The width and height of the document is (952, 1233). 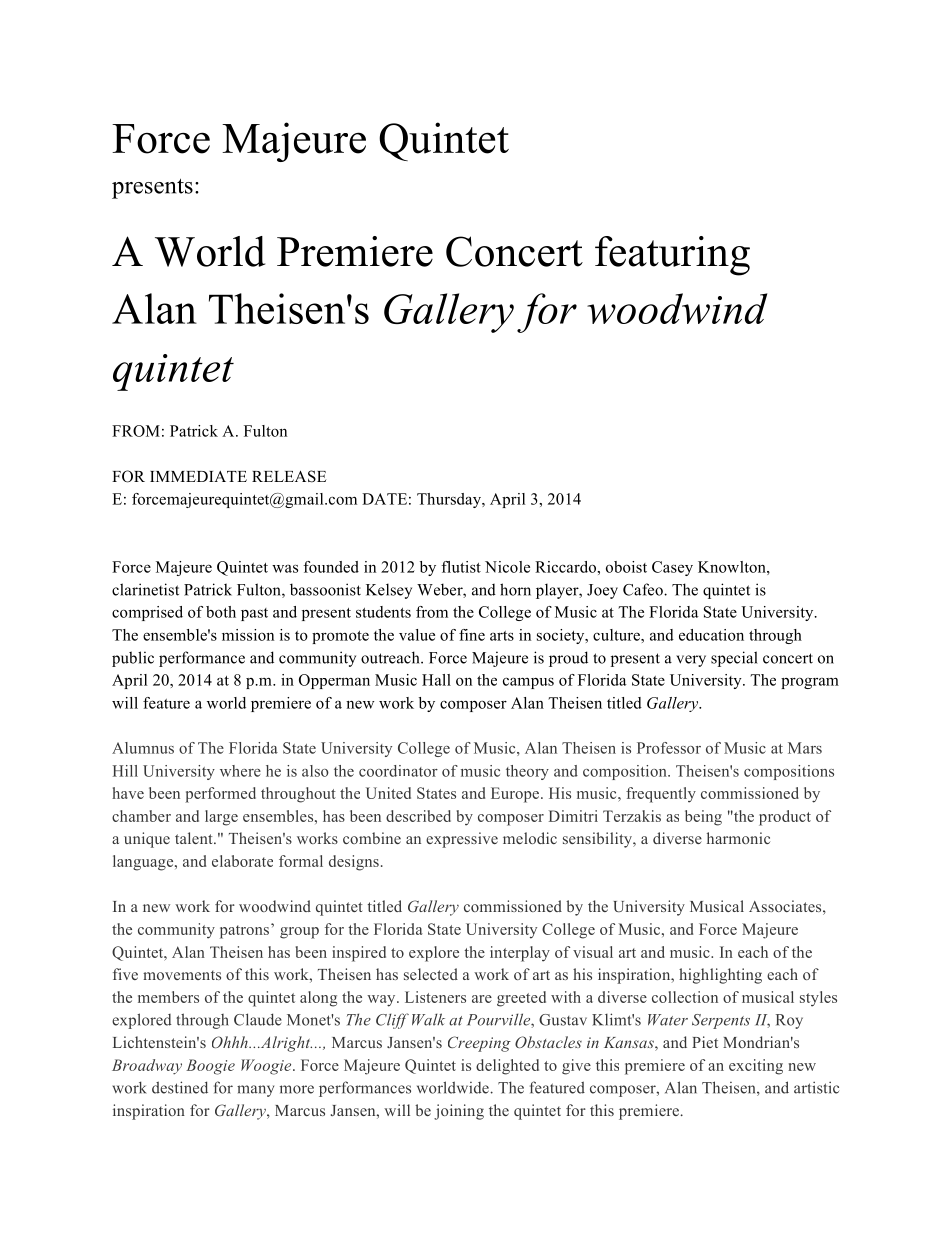 What do you see at coordinates (459, 1112) in the document?
I see `joining` at bounding box center [459, 1112].
